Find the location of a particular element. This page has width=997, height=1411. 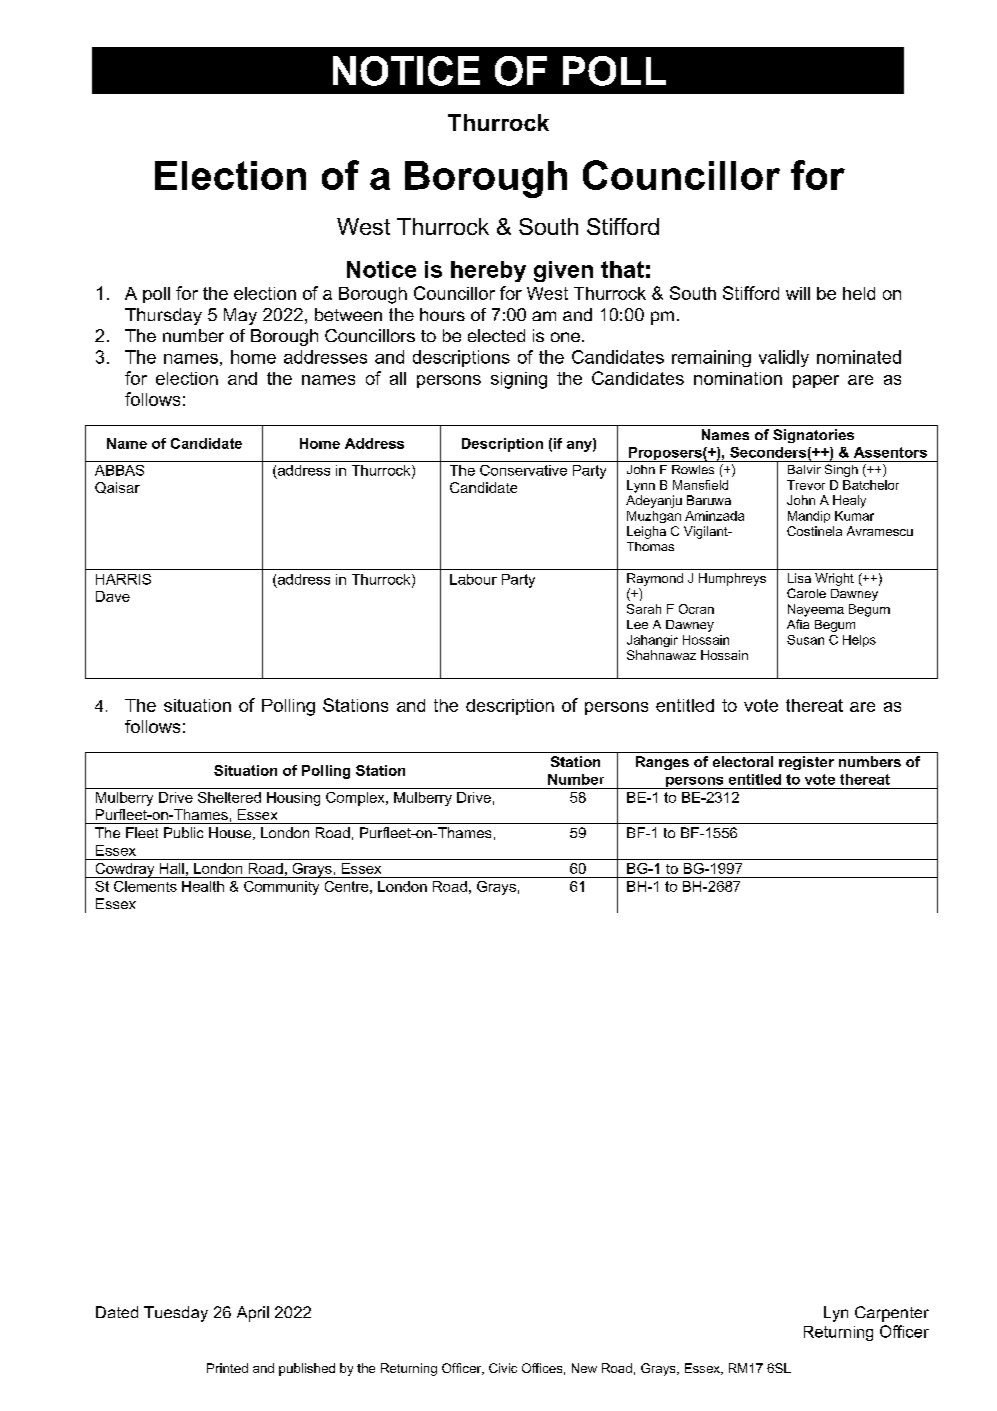

Housing is located at coordinates (293, 799).
